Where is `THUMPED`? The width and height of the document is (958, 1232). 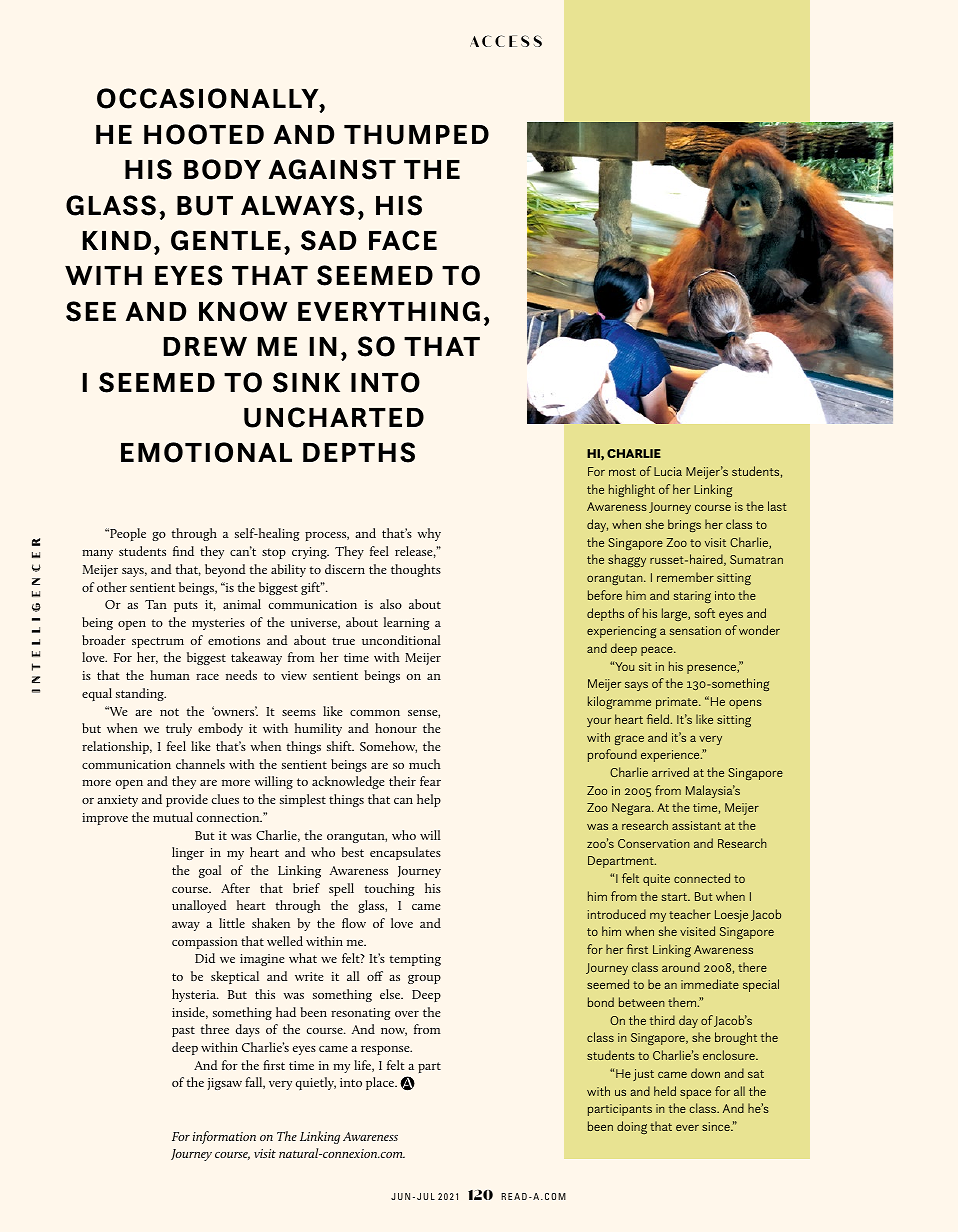 THUMPED is located at coordinates (416, 135).
